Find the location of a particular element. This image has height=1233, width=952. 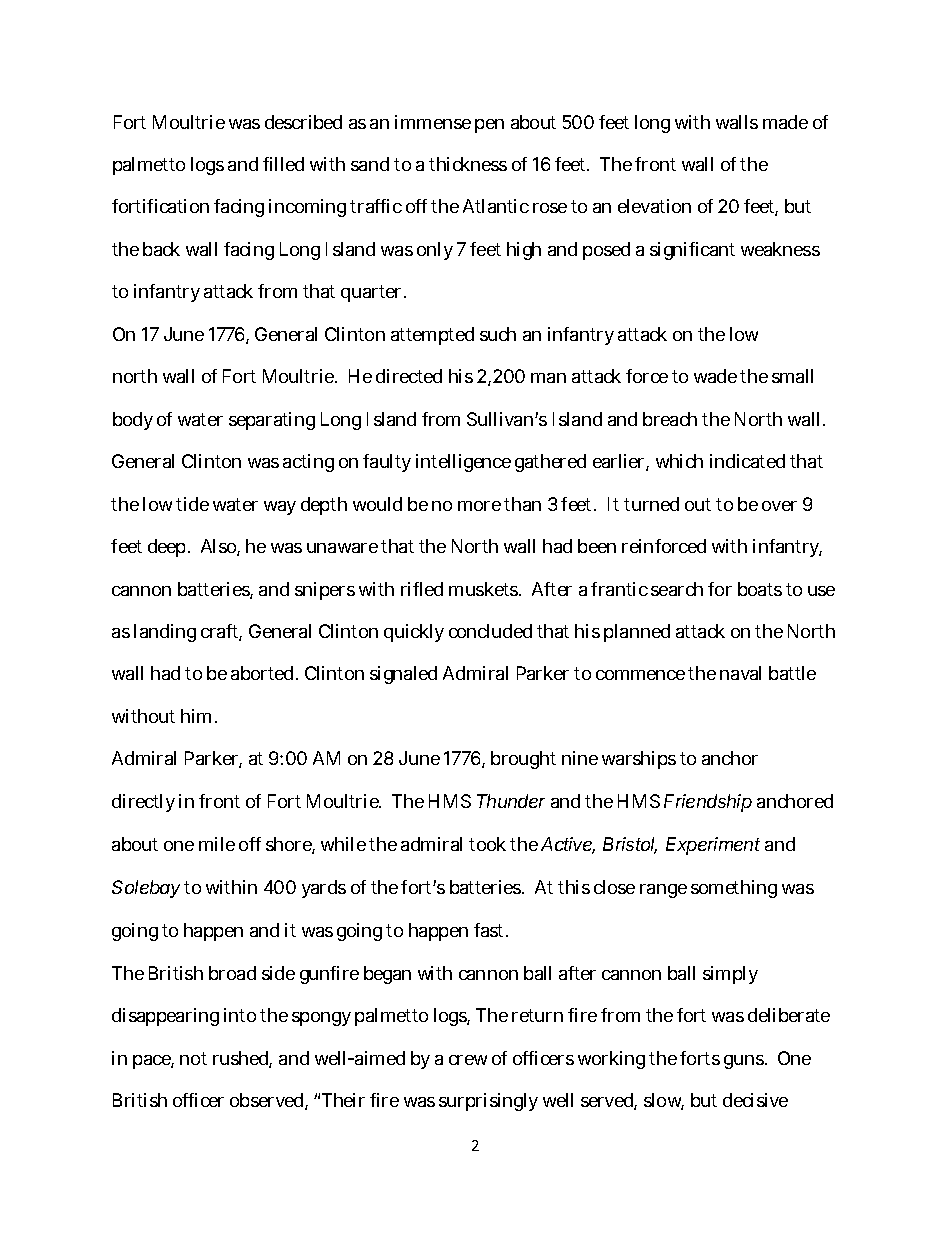

Friendship is located at coordinates (708, 803).
